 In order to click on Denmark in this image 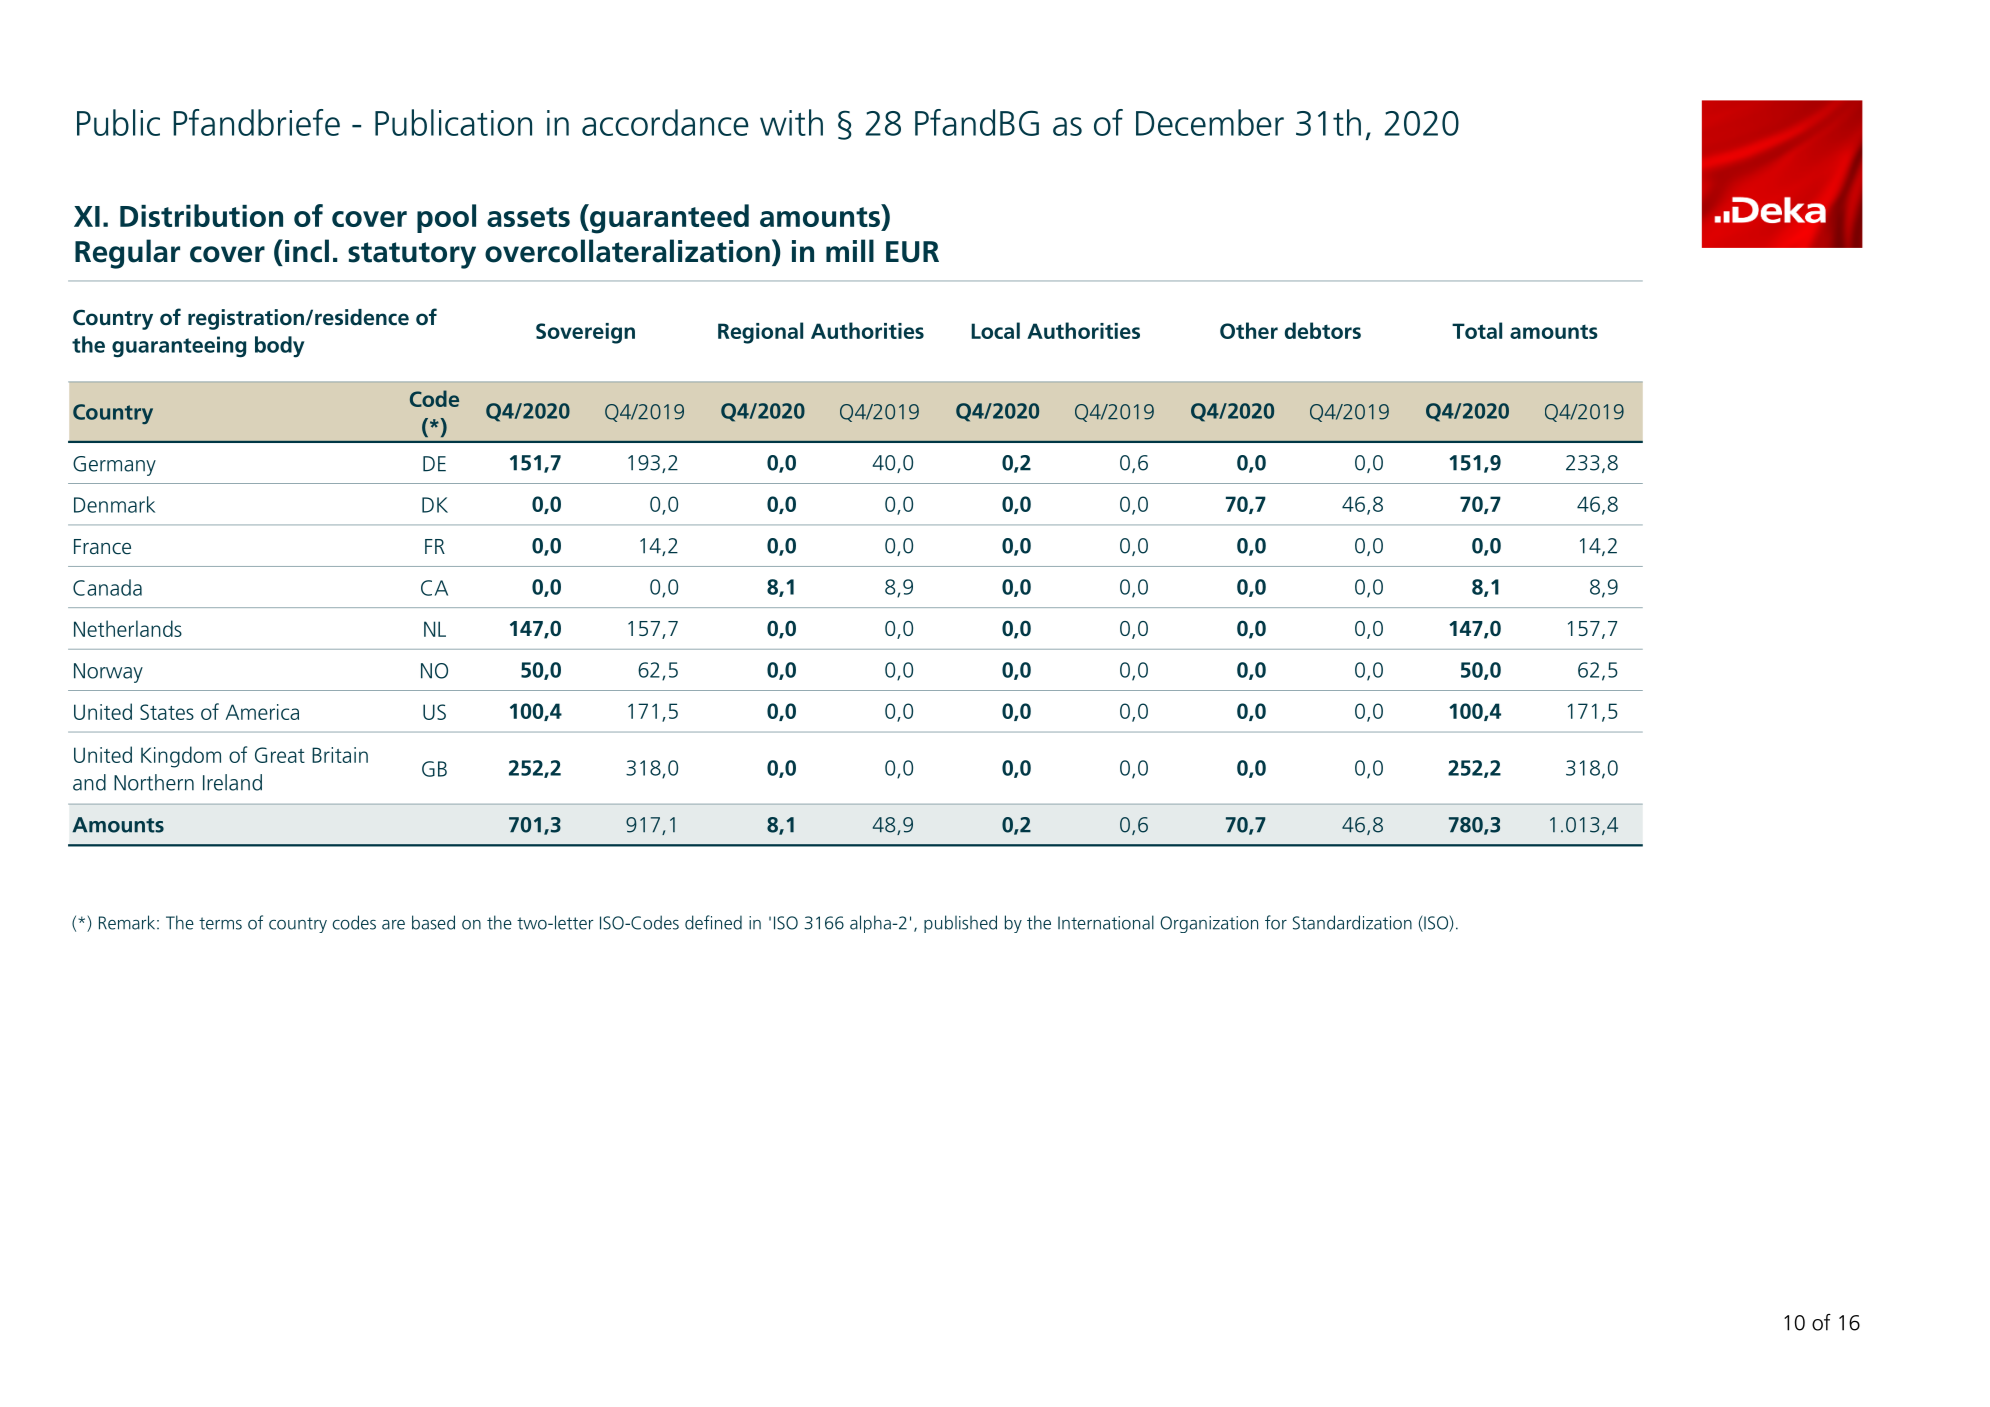, I will do `click(114, 504)`.
